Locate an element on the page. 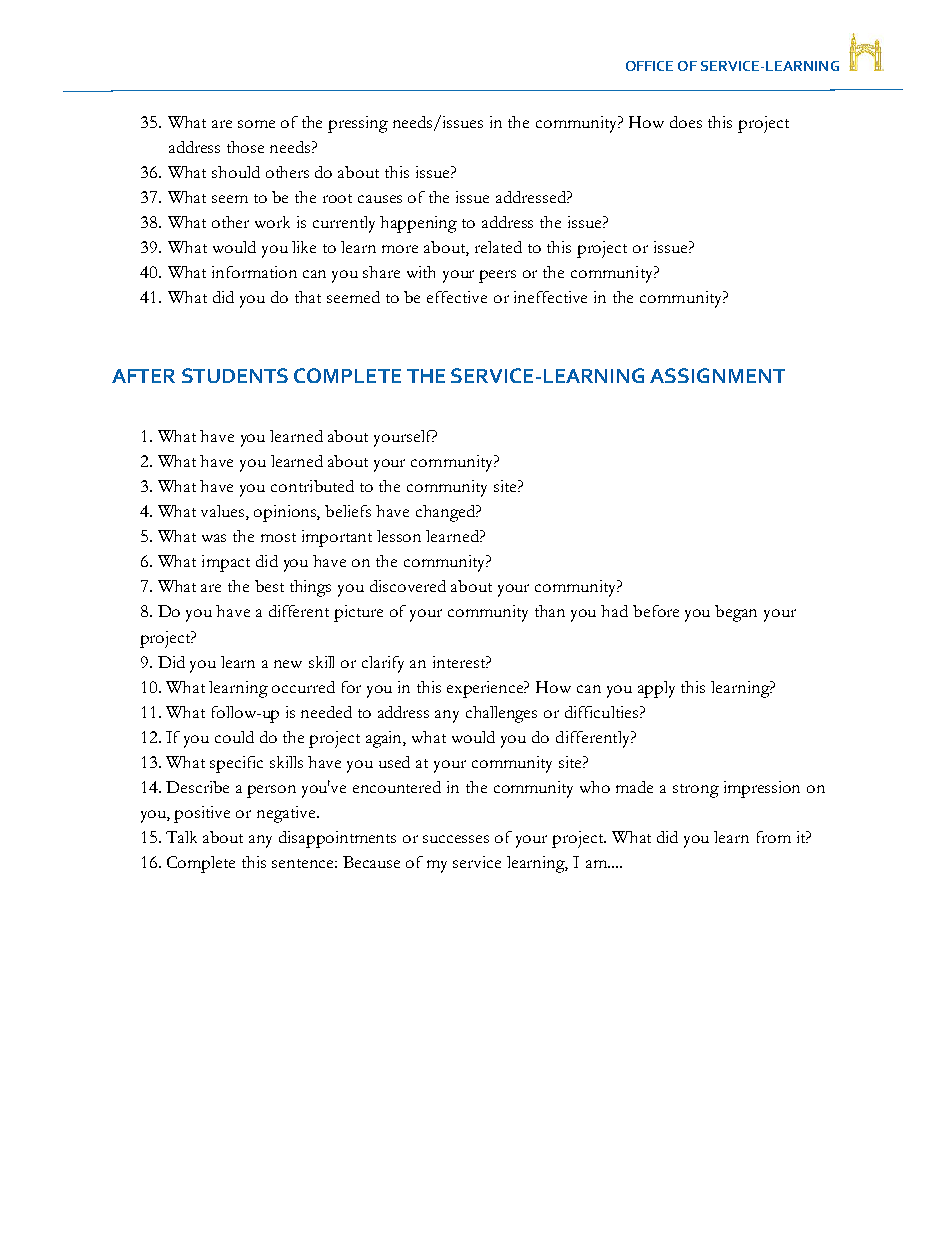 The image size is (952, 1233). discovered is located at coordinates (408, 586).
